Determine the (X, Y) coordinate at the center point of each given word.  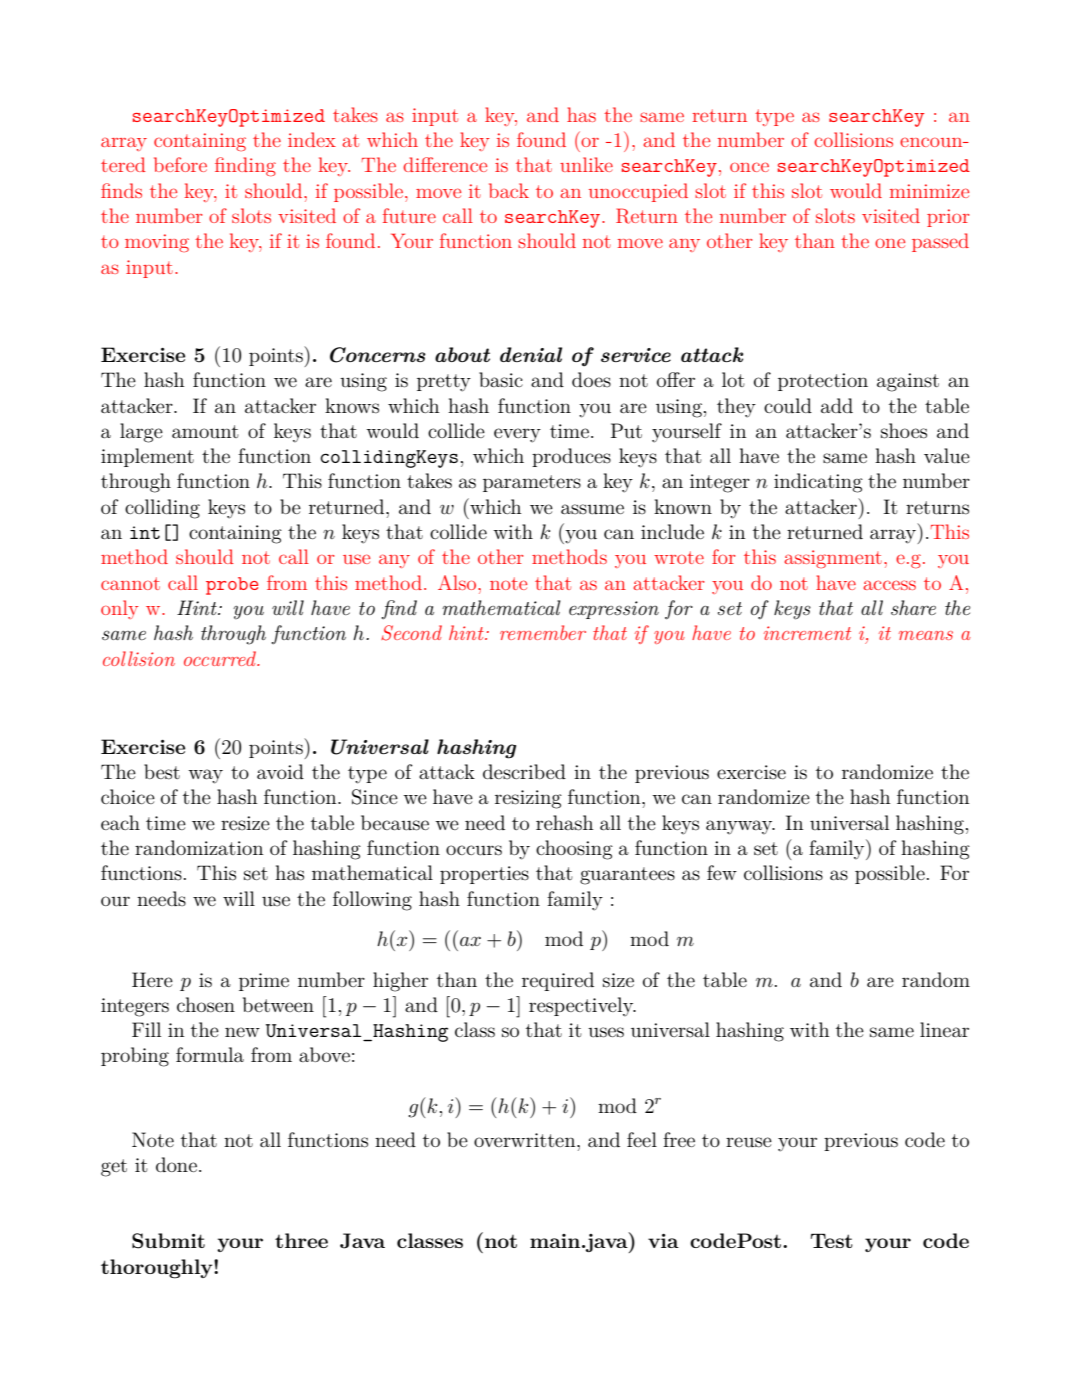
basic (501, 380)
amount (205, 432)
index (312, 139)
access (889, 585)
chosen (206, 1005)
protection (823, 382)
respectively (582, 1006)
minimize (929, 191)
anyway (740, 827)
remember (543, 632)
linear (944, 1029)
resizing (528, 799)
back (509, 190)
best (162, 772)
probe (232, 586)
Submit (168, 1241)
